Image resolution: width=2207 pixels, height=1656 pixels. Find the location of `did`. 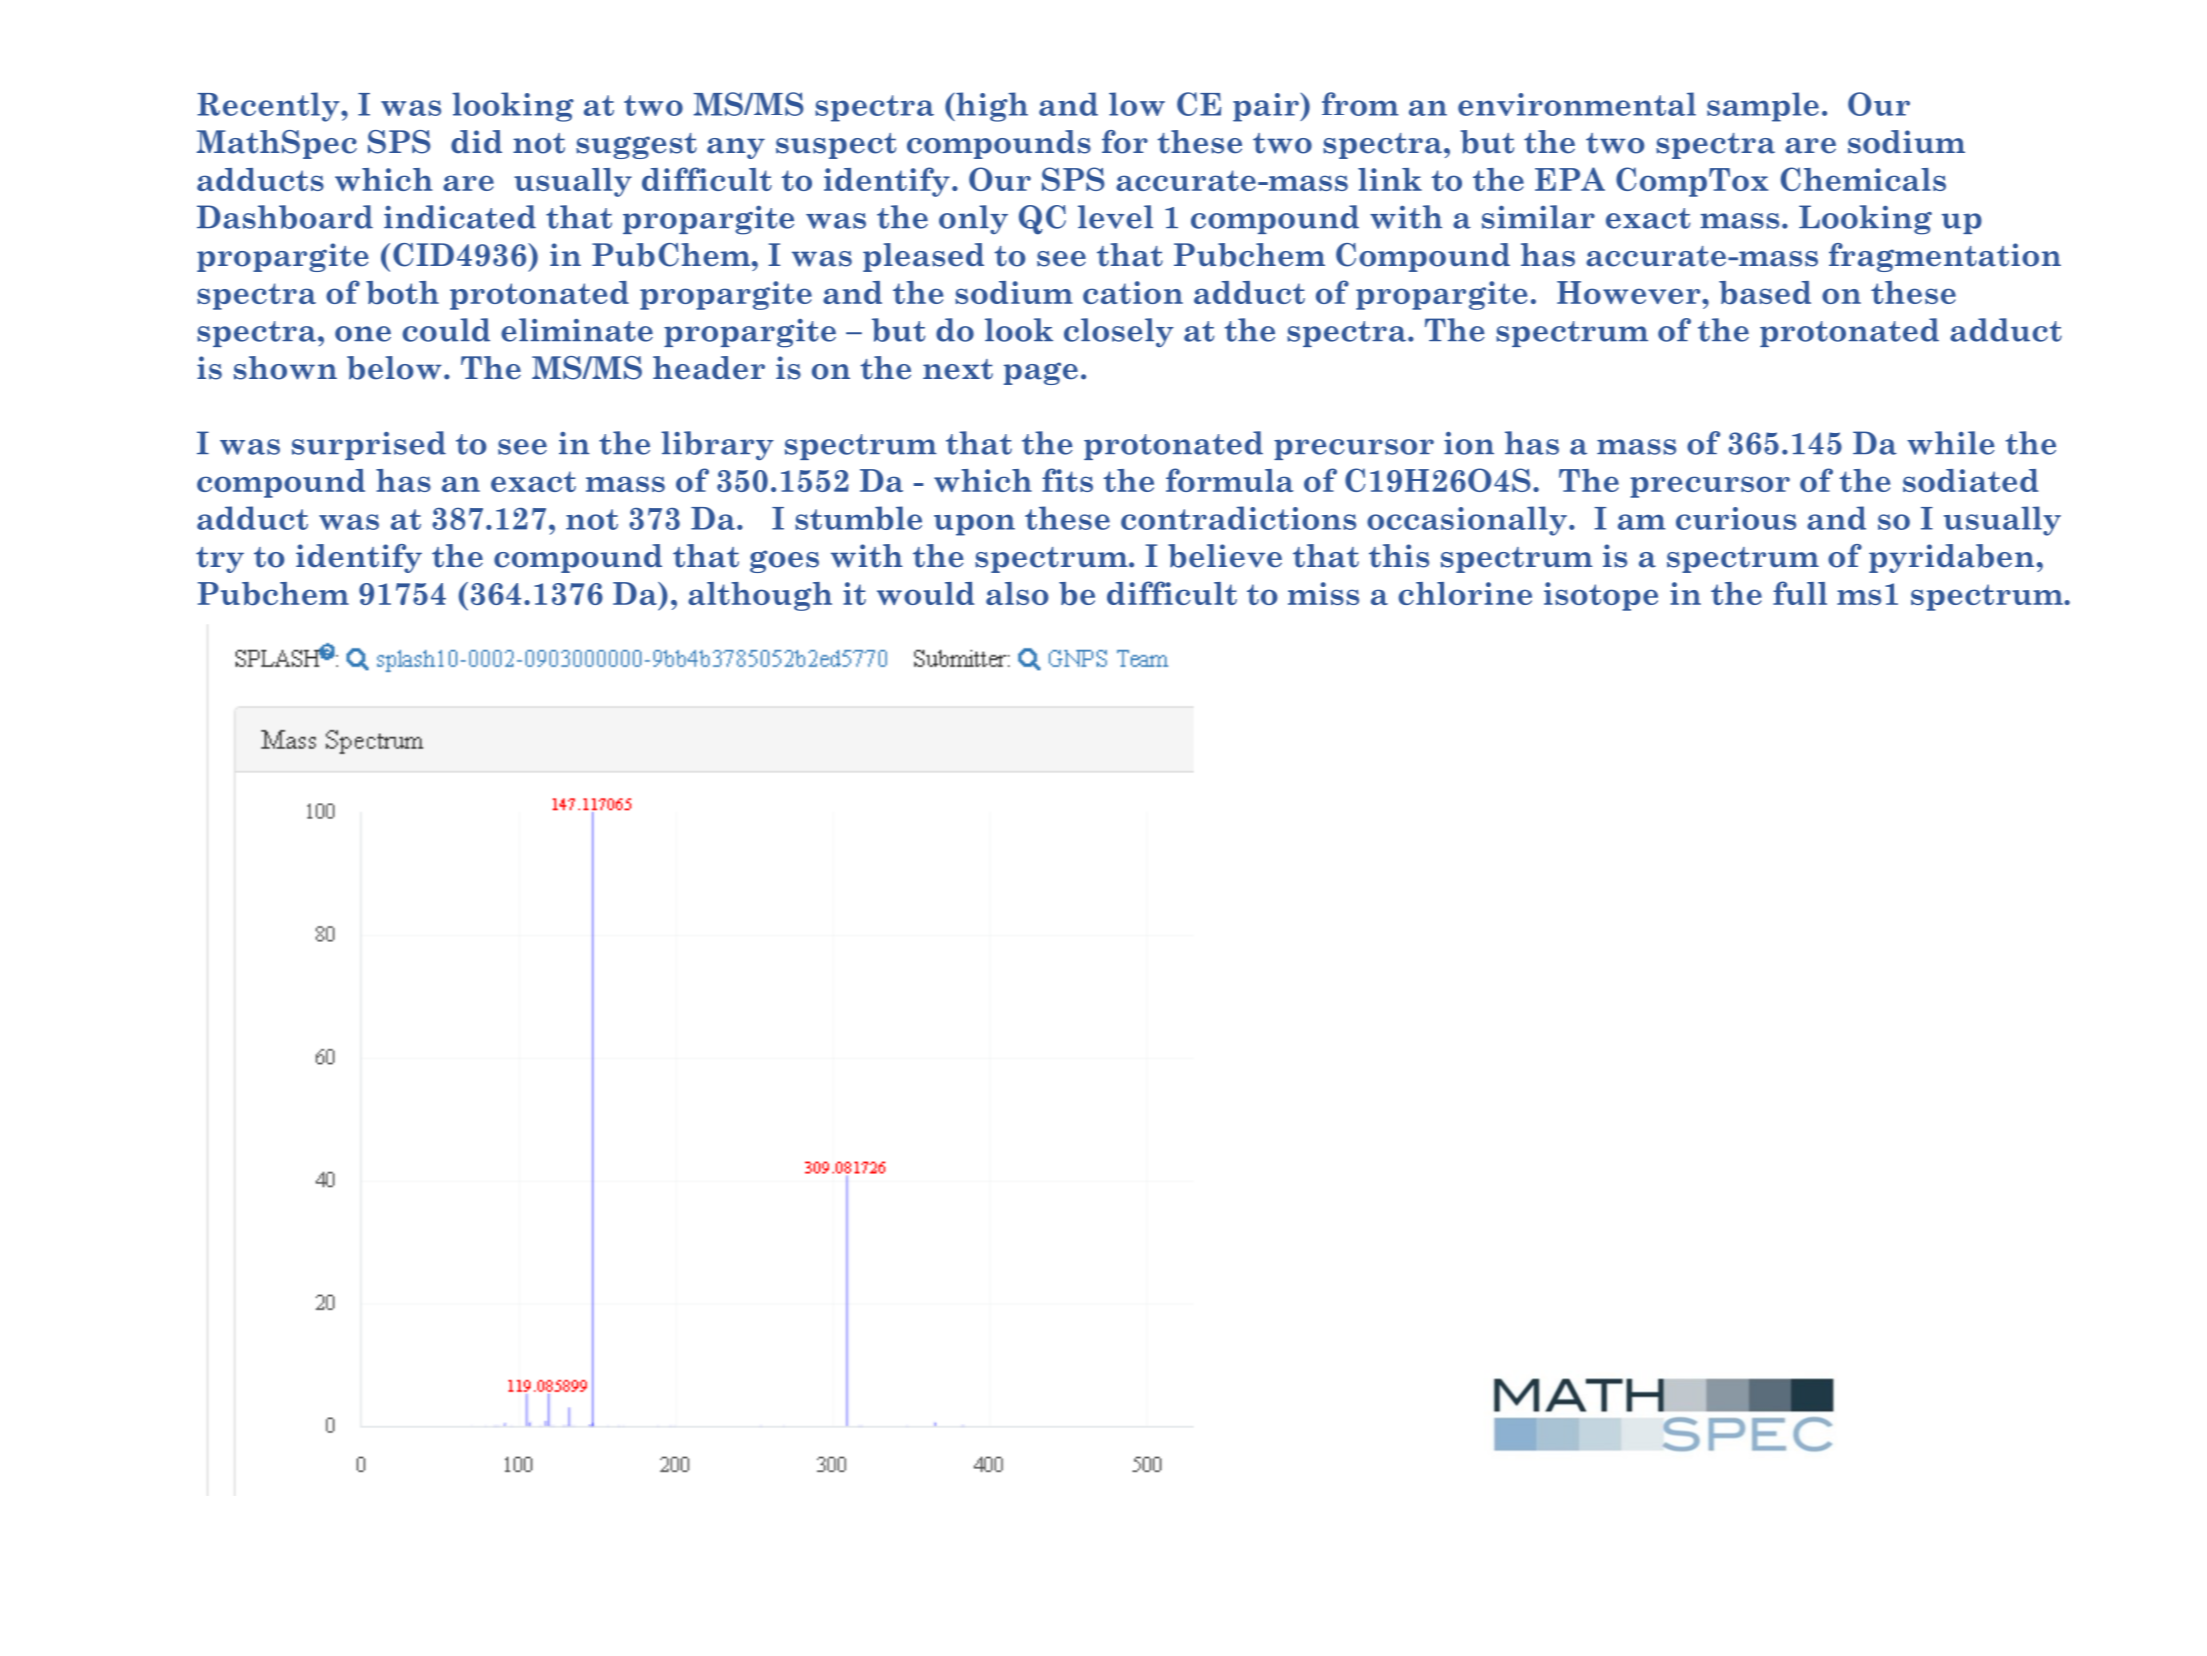

did is located at coordinates (476, 142).
